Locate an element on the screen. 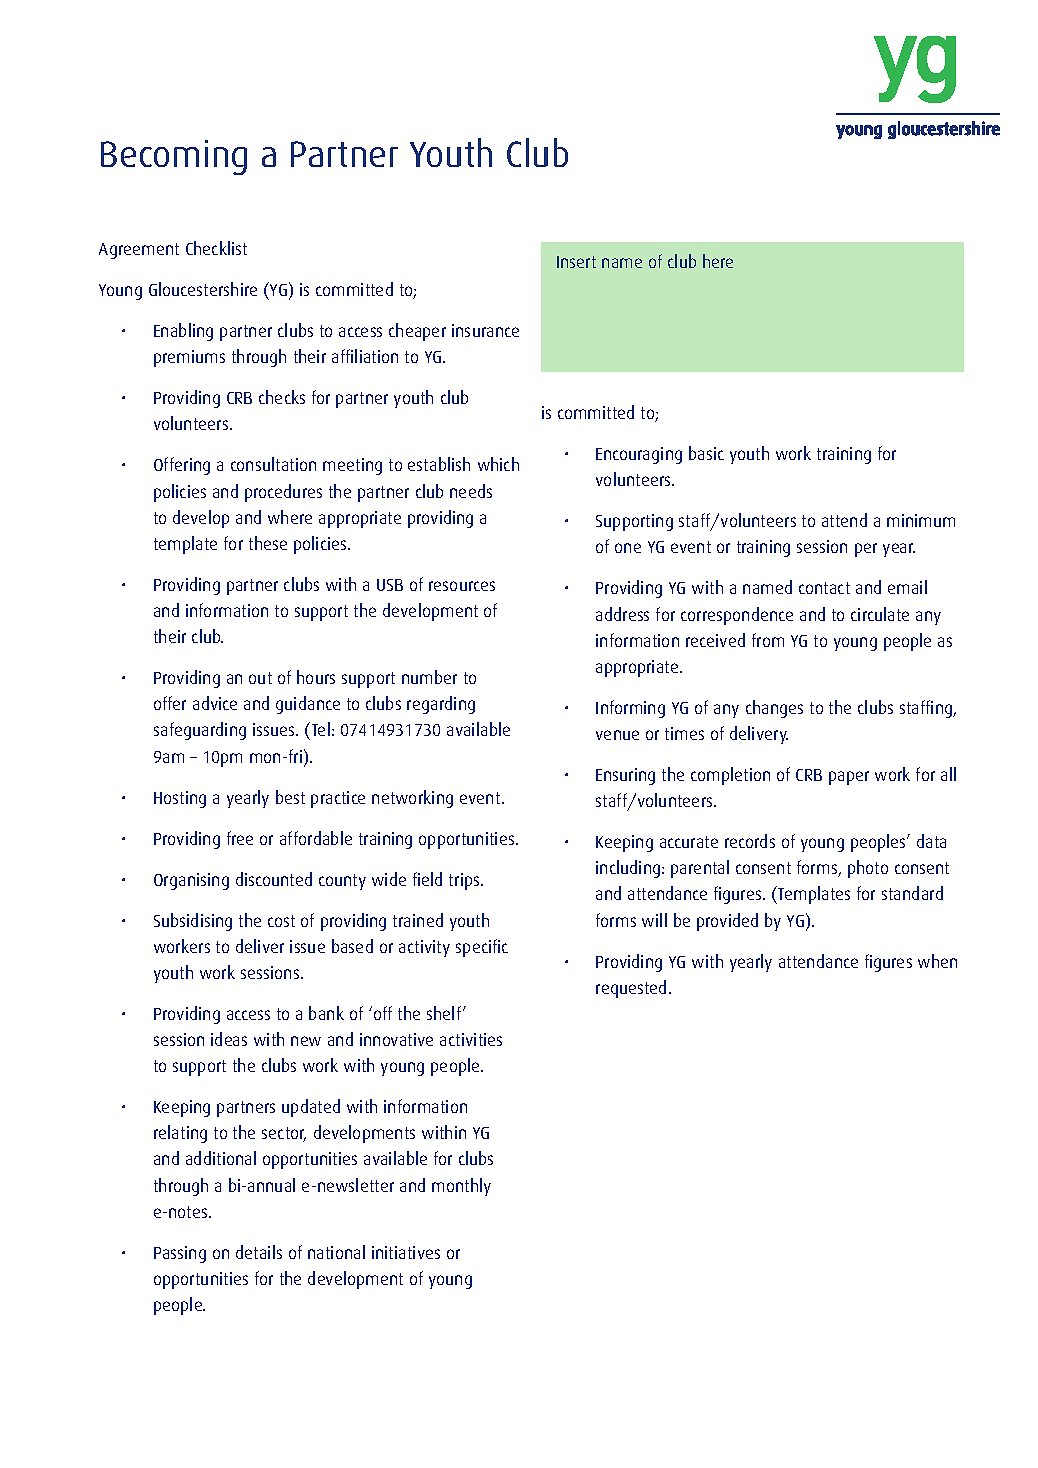 Image resolution: width=1038 pixels, height=1468 pixels. changes is located at coordinates (774, 709).
